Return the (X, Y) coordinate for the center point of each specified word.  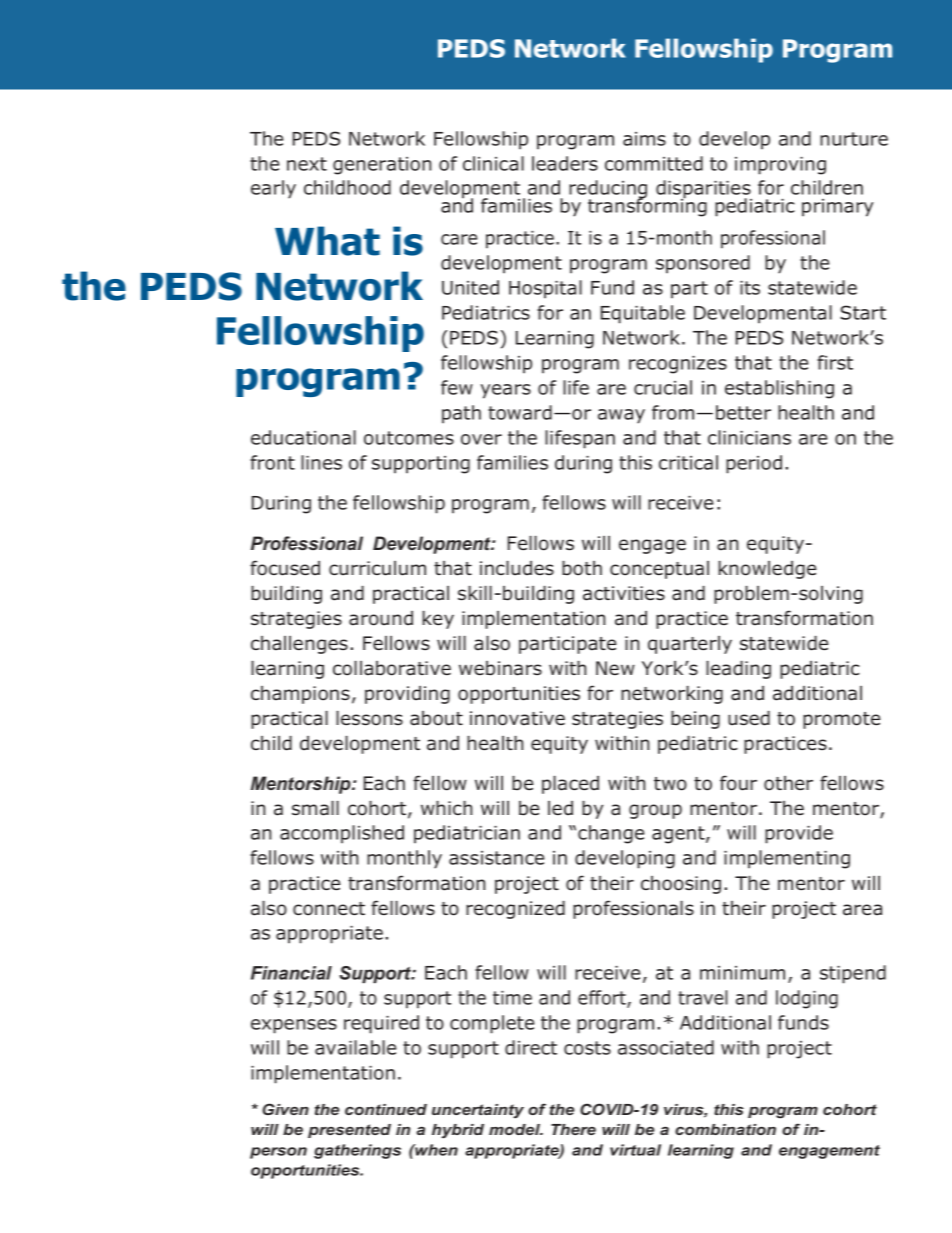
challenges (299, 645)
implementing (787, 859)
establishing (779, 389)
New (615, 668)
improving (780, 166)
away (621, 416)
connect (329, 909)
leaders (565, 163)
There (573, 1129)
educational (303, 437)
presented (349, 1131)
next (307, 164)
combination (725, 1129)
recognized (515, 910)
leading (738, 670)
